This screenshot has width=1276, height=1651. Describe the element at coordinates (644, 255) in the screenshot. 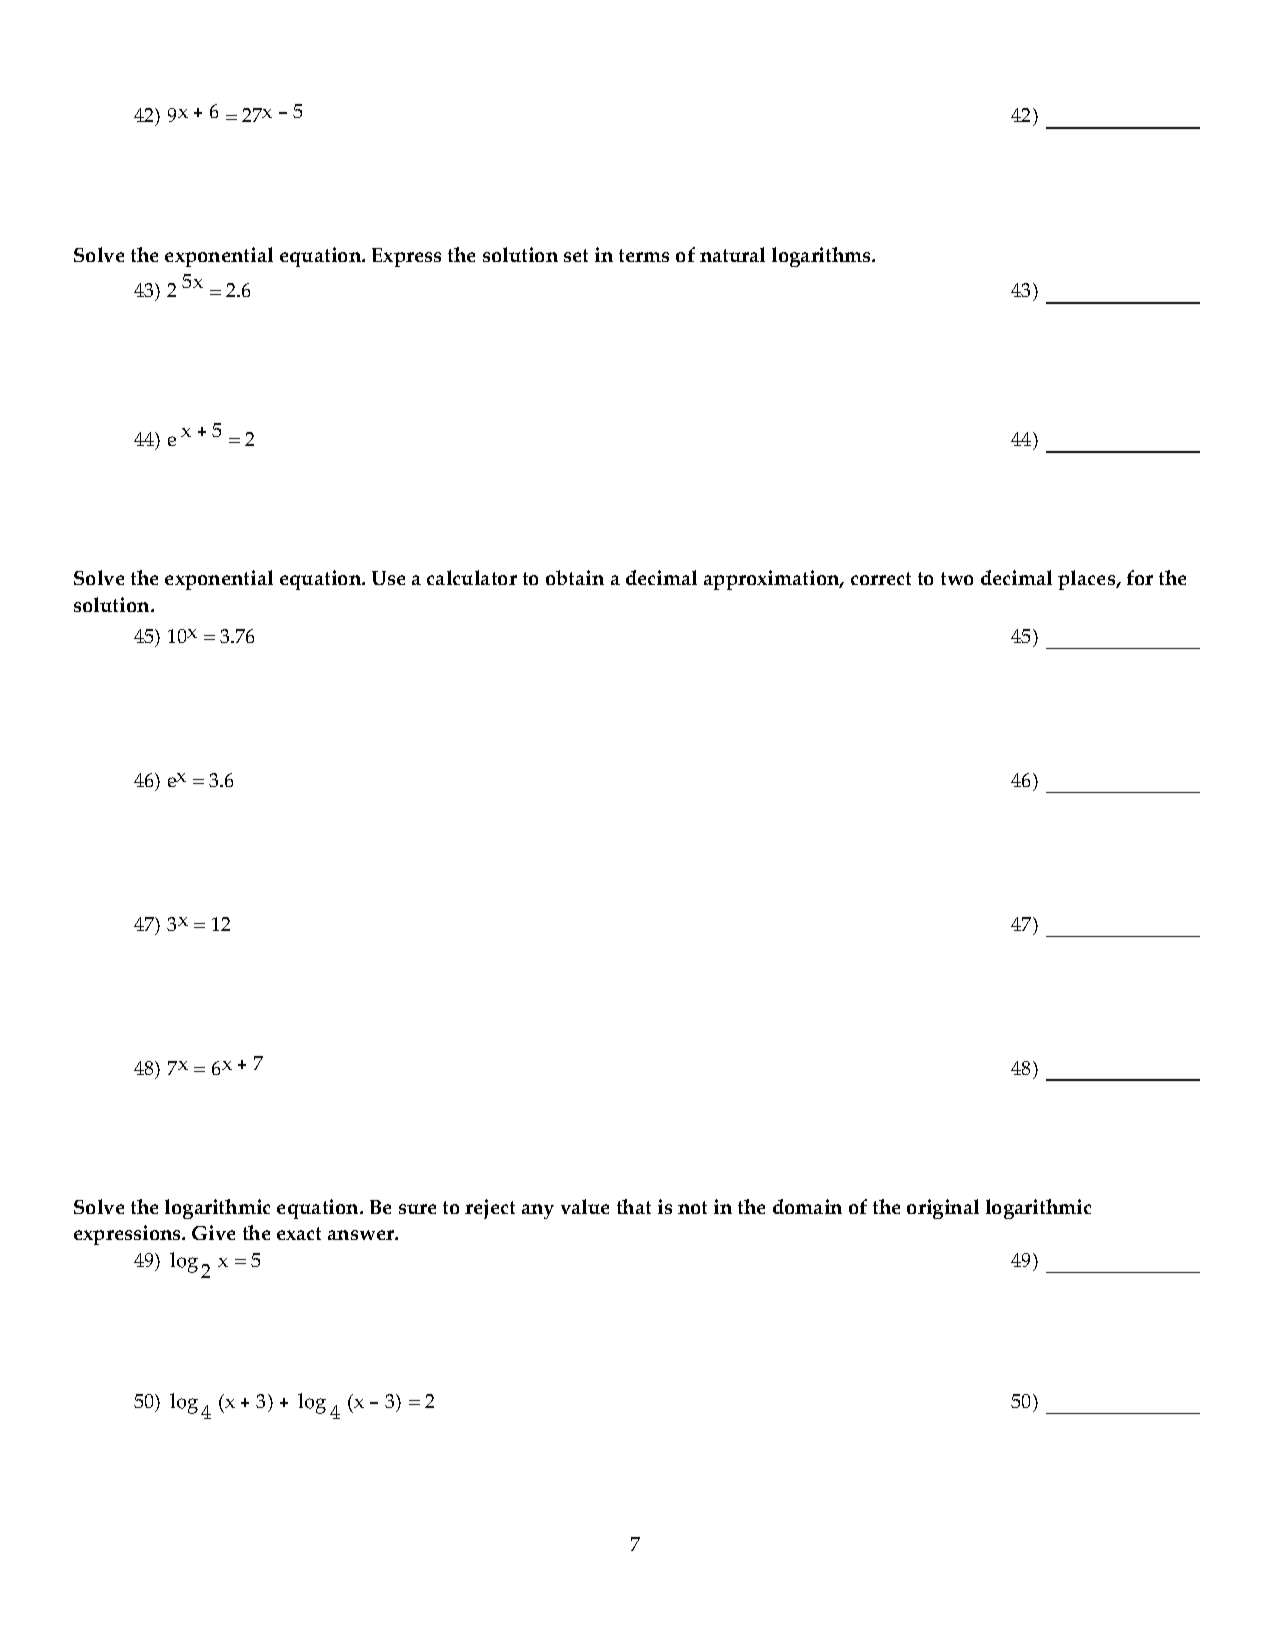

I see `terms` at that location.
